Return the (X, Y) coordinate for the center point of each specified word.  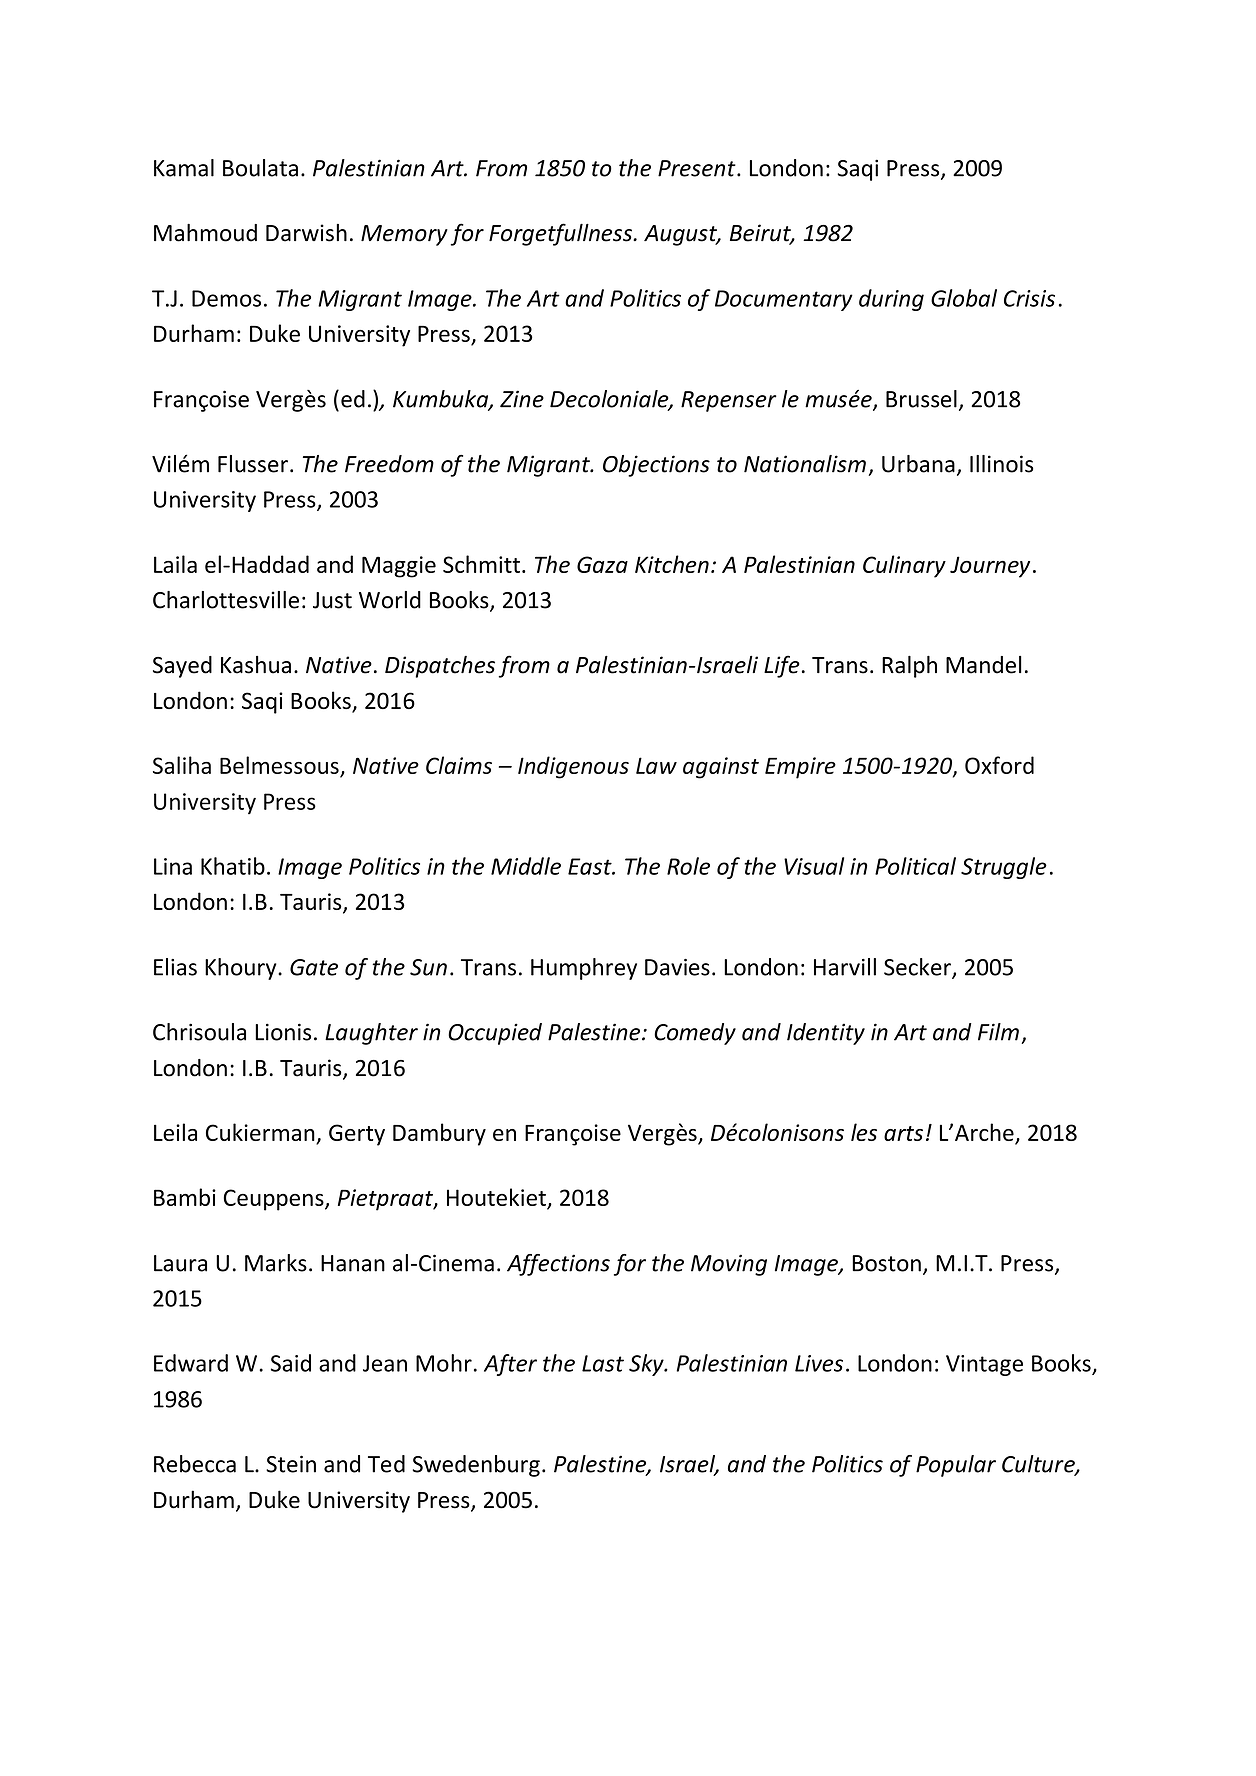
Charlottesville (226, 600)
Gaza (602, 564)
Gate (314, 967)
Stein (291, 1464)
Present (698, 168)
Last (603, 1363)
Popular (956, 1466)
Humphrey (584, 969)
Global (964, 298)
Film (998, 1032)
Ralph (909, 667)
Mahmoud (205, 233)
